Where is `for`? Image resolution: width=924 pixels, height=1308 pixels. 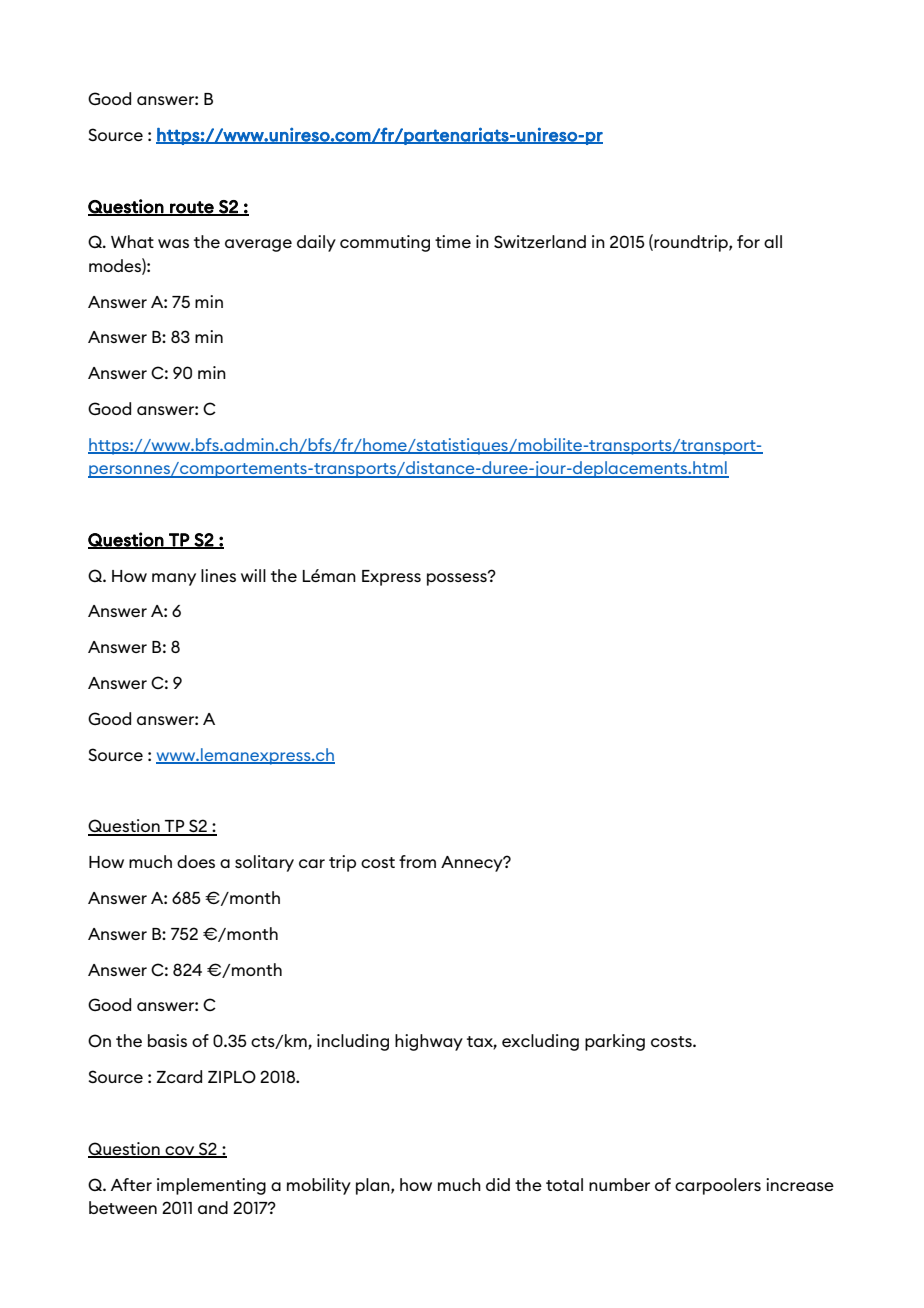 for is located at coordinates (748, 241).
